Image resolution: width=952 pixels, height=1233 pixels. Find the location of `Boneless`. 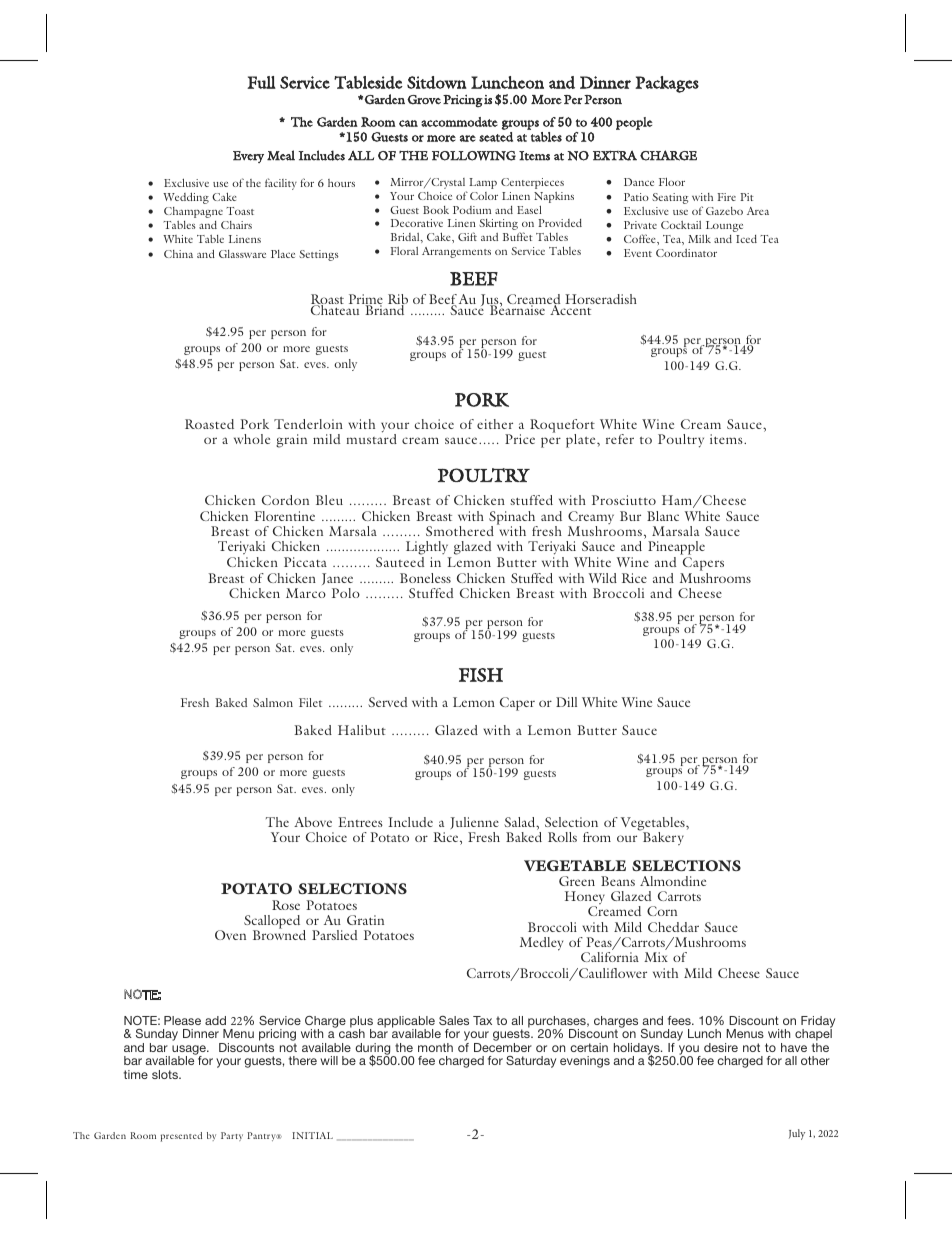

Boneless is located at coordinates (425, 578).
